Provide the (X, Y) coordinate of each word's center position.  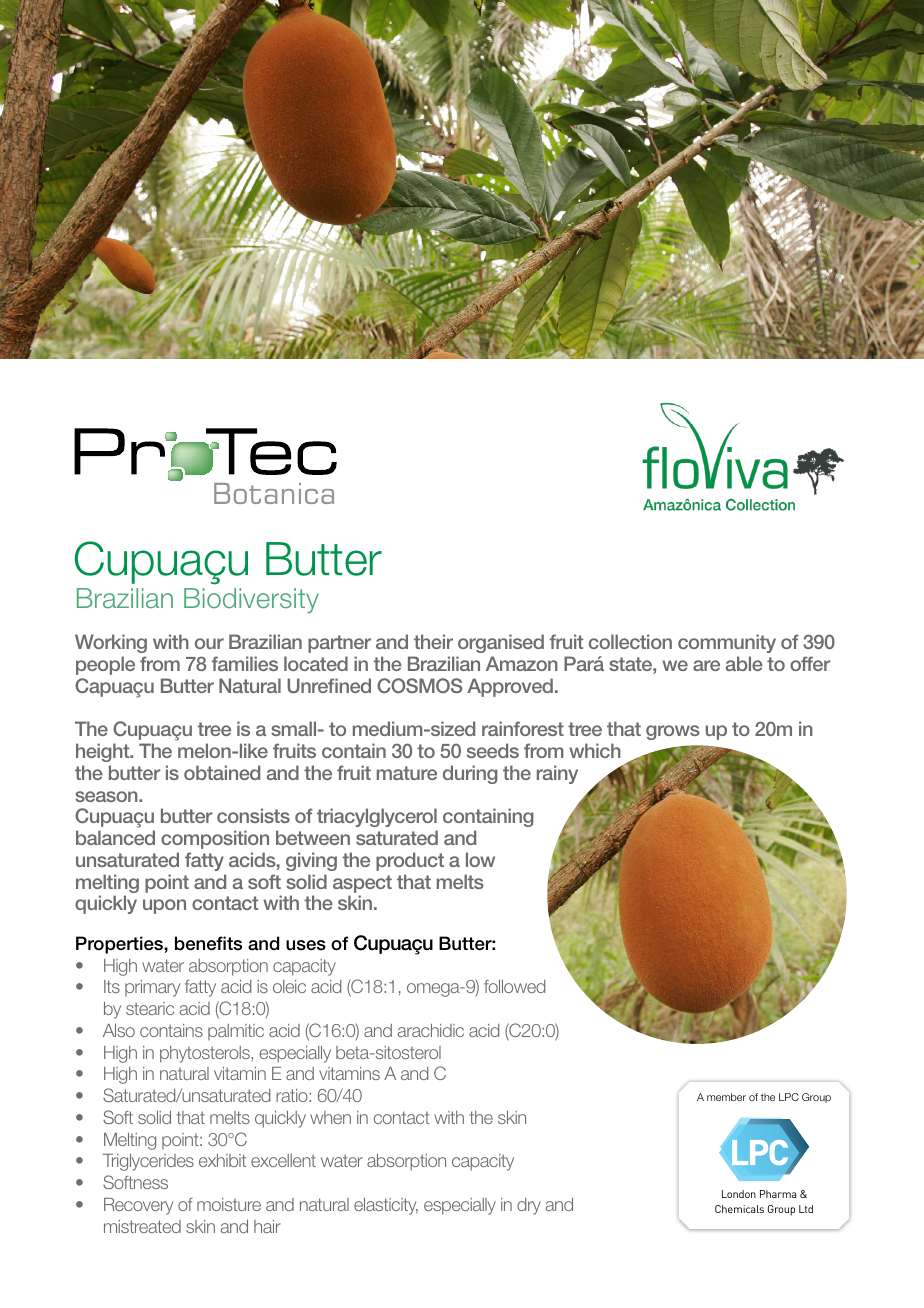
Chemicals (739, 1209)
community (727, 645)
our (209, 643)
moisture (229, 1204)
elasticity (386, 1206)
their (433, 641)
